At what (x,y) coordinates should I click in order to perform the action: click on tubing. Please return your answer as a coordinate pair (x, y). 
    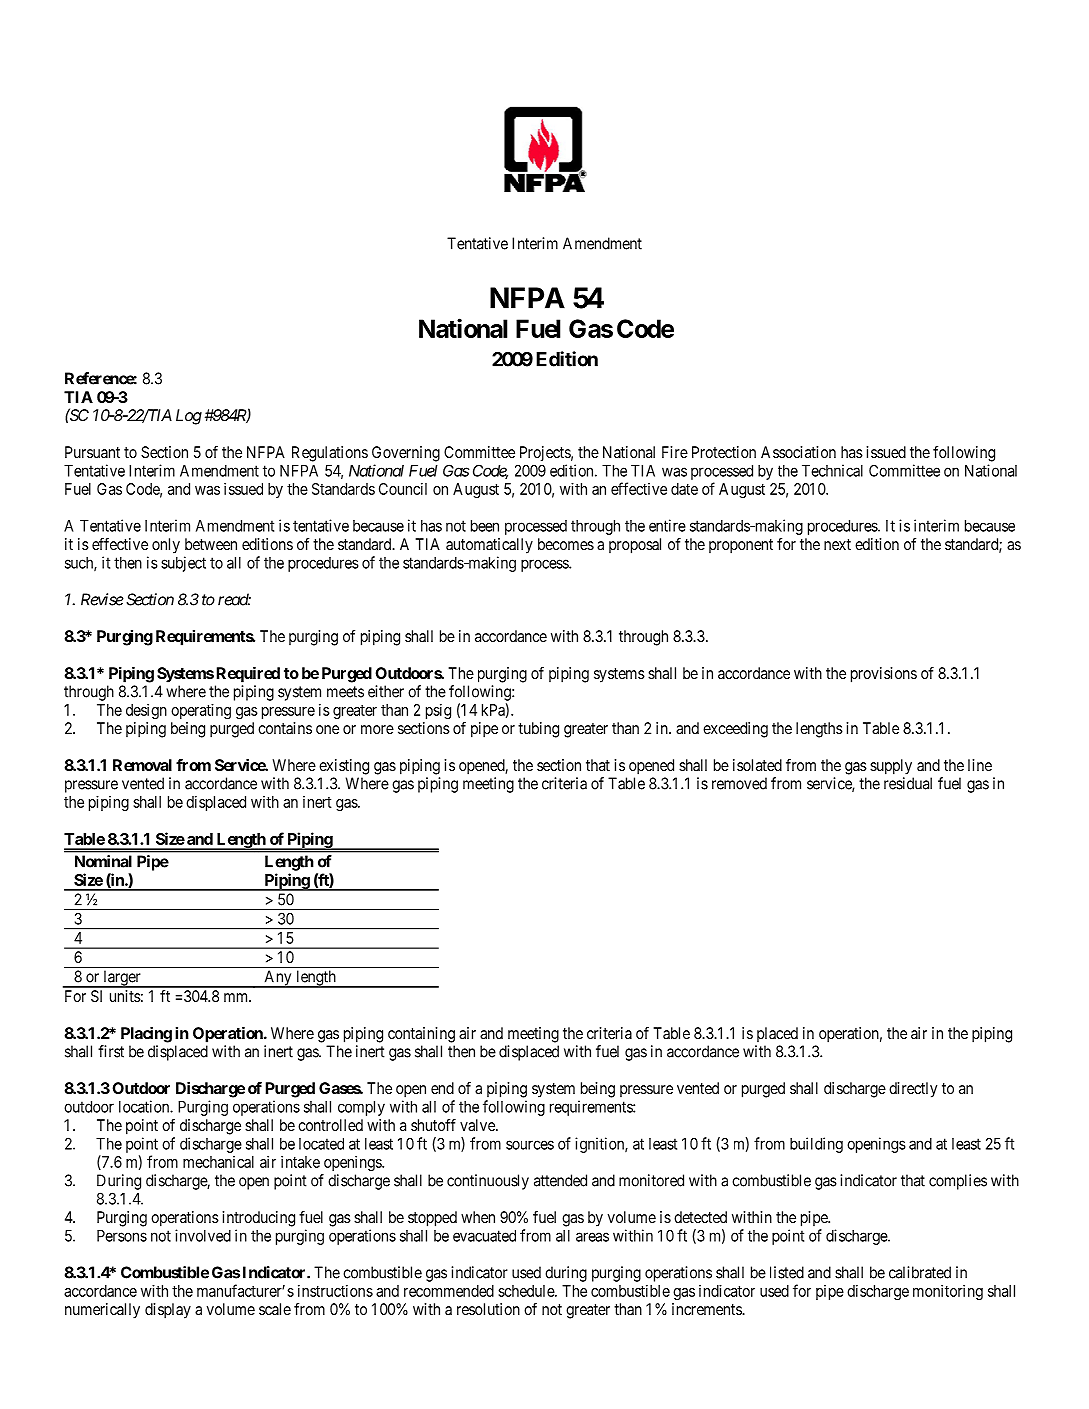
    Looking at the image, I should click on (538, 730).
